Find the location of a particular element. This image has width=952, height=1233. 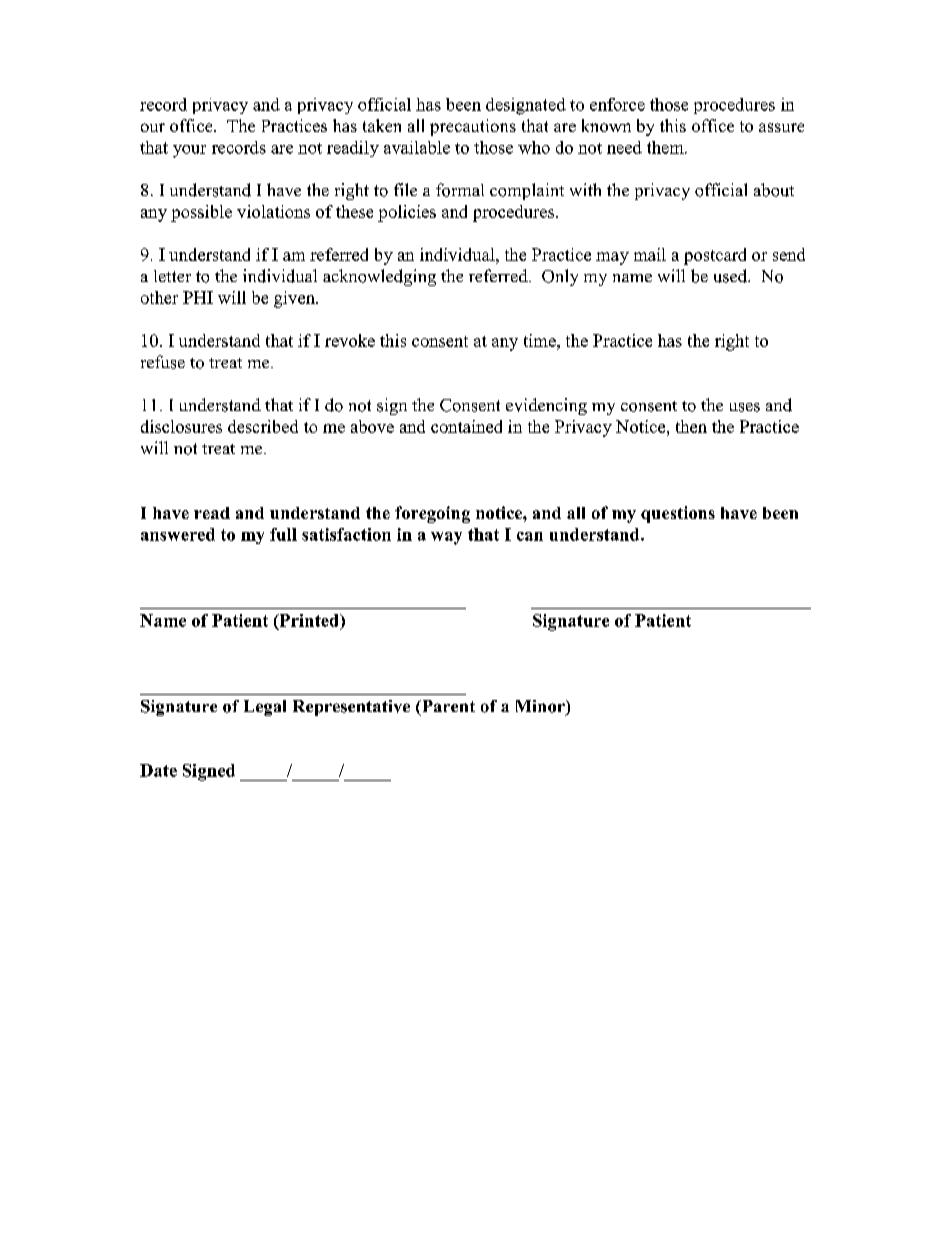

them is located at coordinates (666, 147).
